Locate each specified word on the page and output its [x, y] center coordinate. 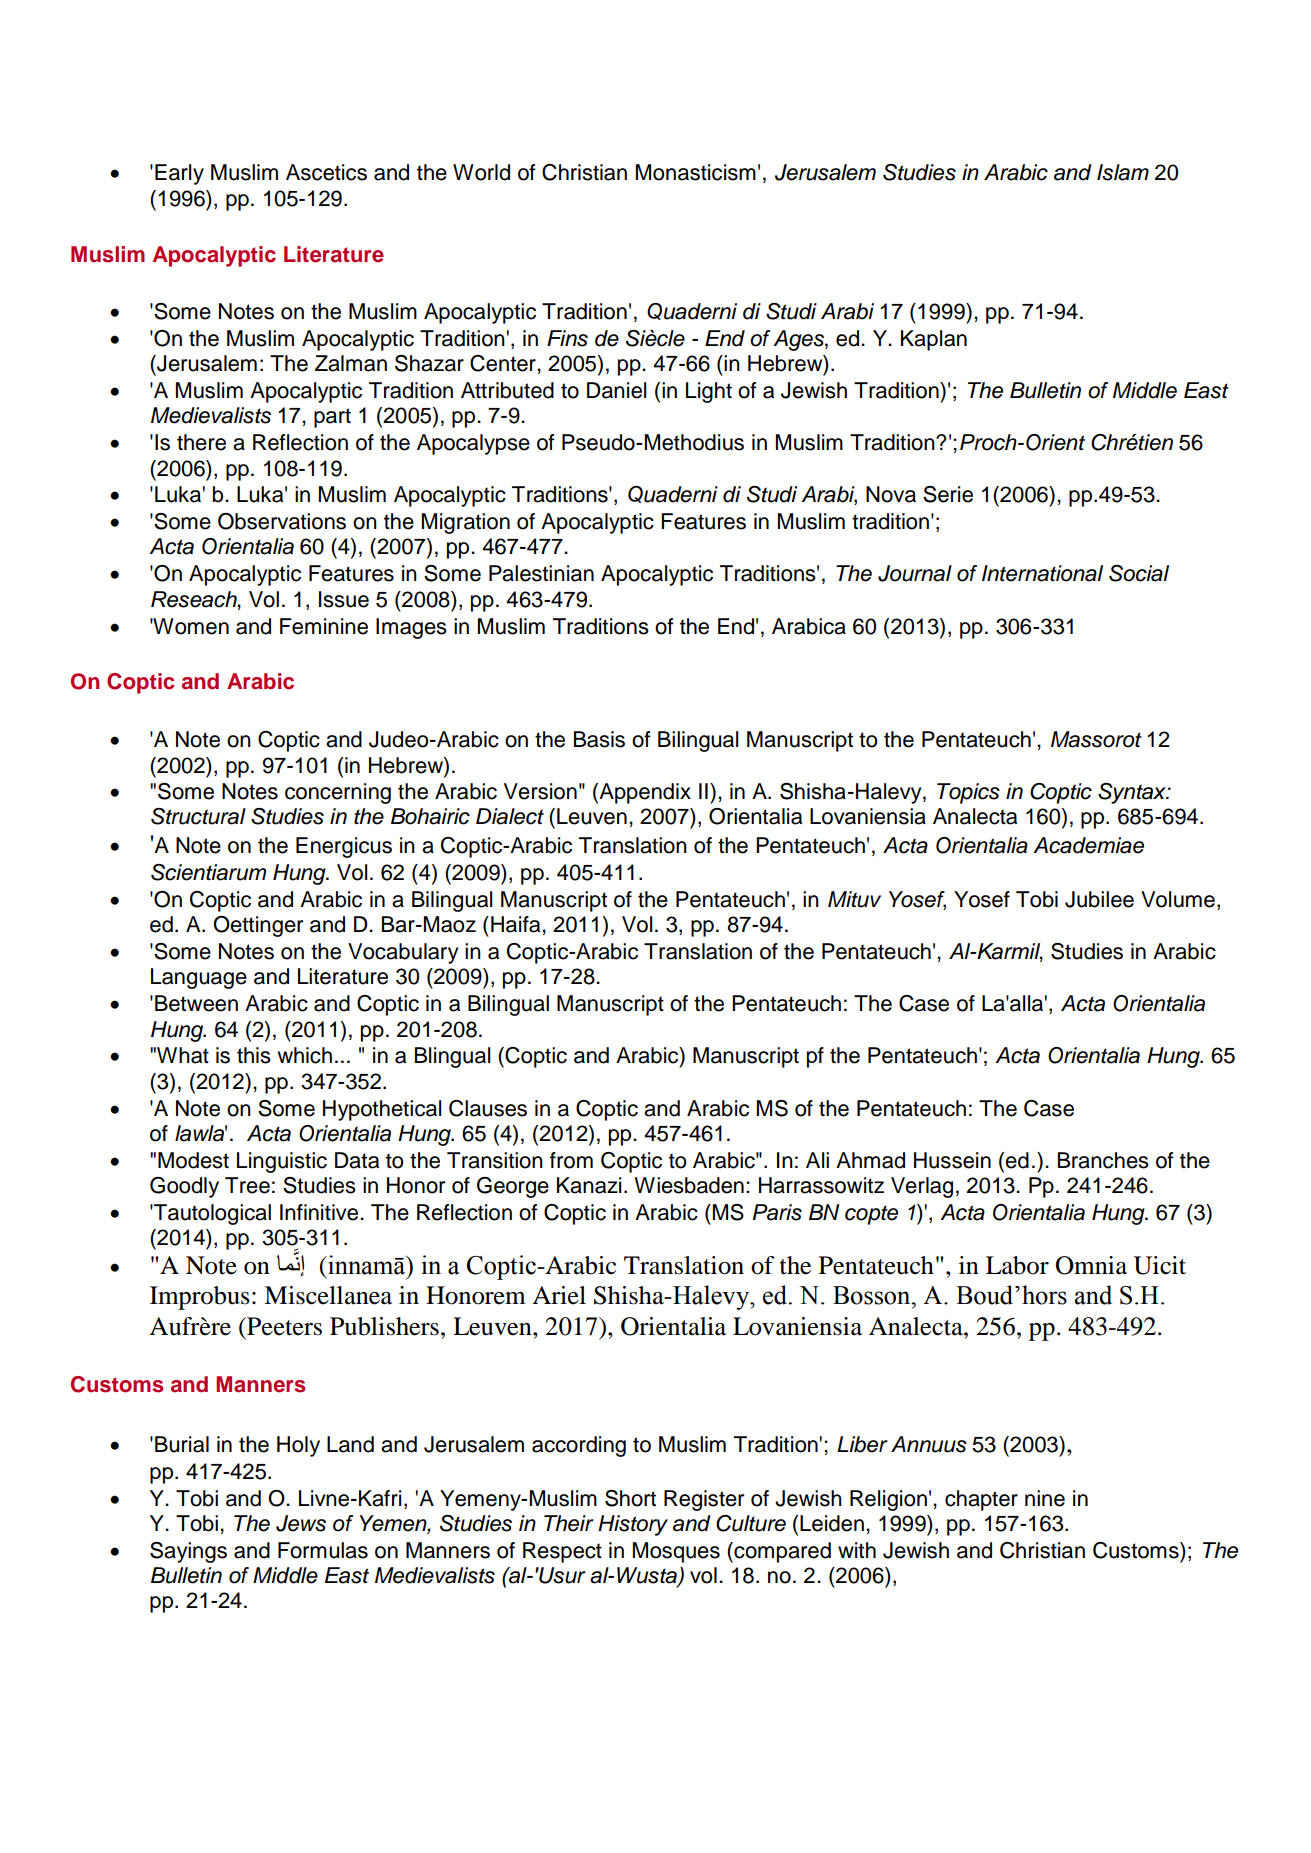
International [1042, 573]
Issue [344, 599]
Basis [599, 739]
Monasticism [696, 172]
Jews [301, 1523]
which [305, 1055]
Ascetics [326, 172]
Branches [1103, 1160]
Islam [1123, 172]
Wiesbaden [689, 1185]
